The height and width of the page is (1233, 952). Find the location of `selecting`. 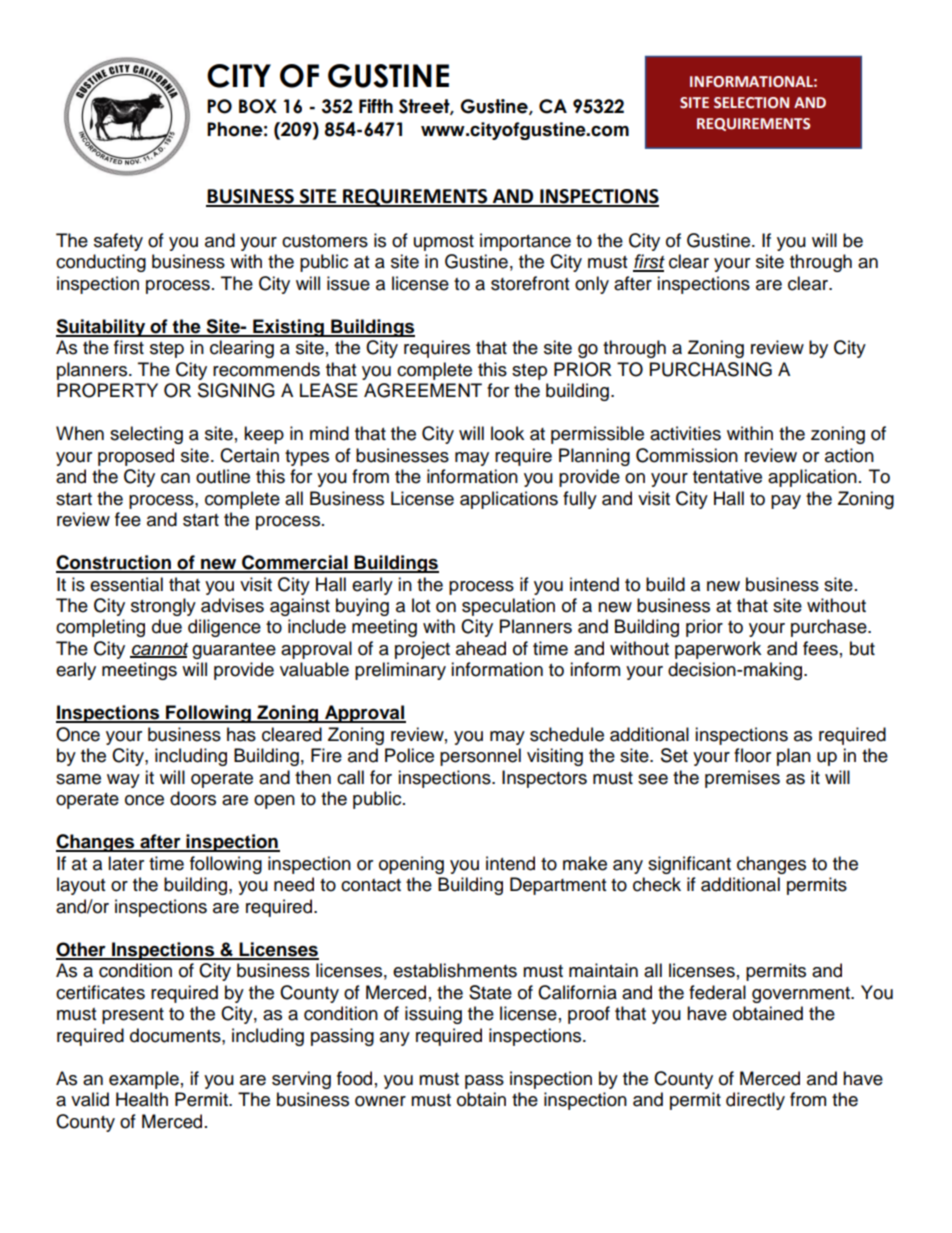

selecting is located at coordinates (146, 435).
